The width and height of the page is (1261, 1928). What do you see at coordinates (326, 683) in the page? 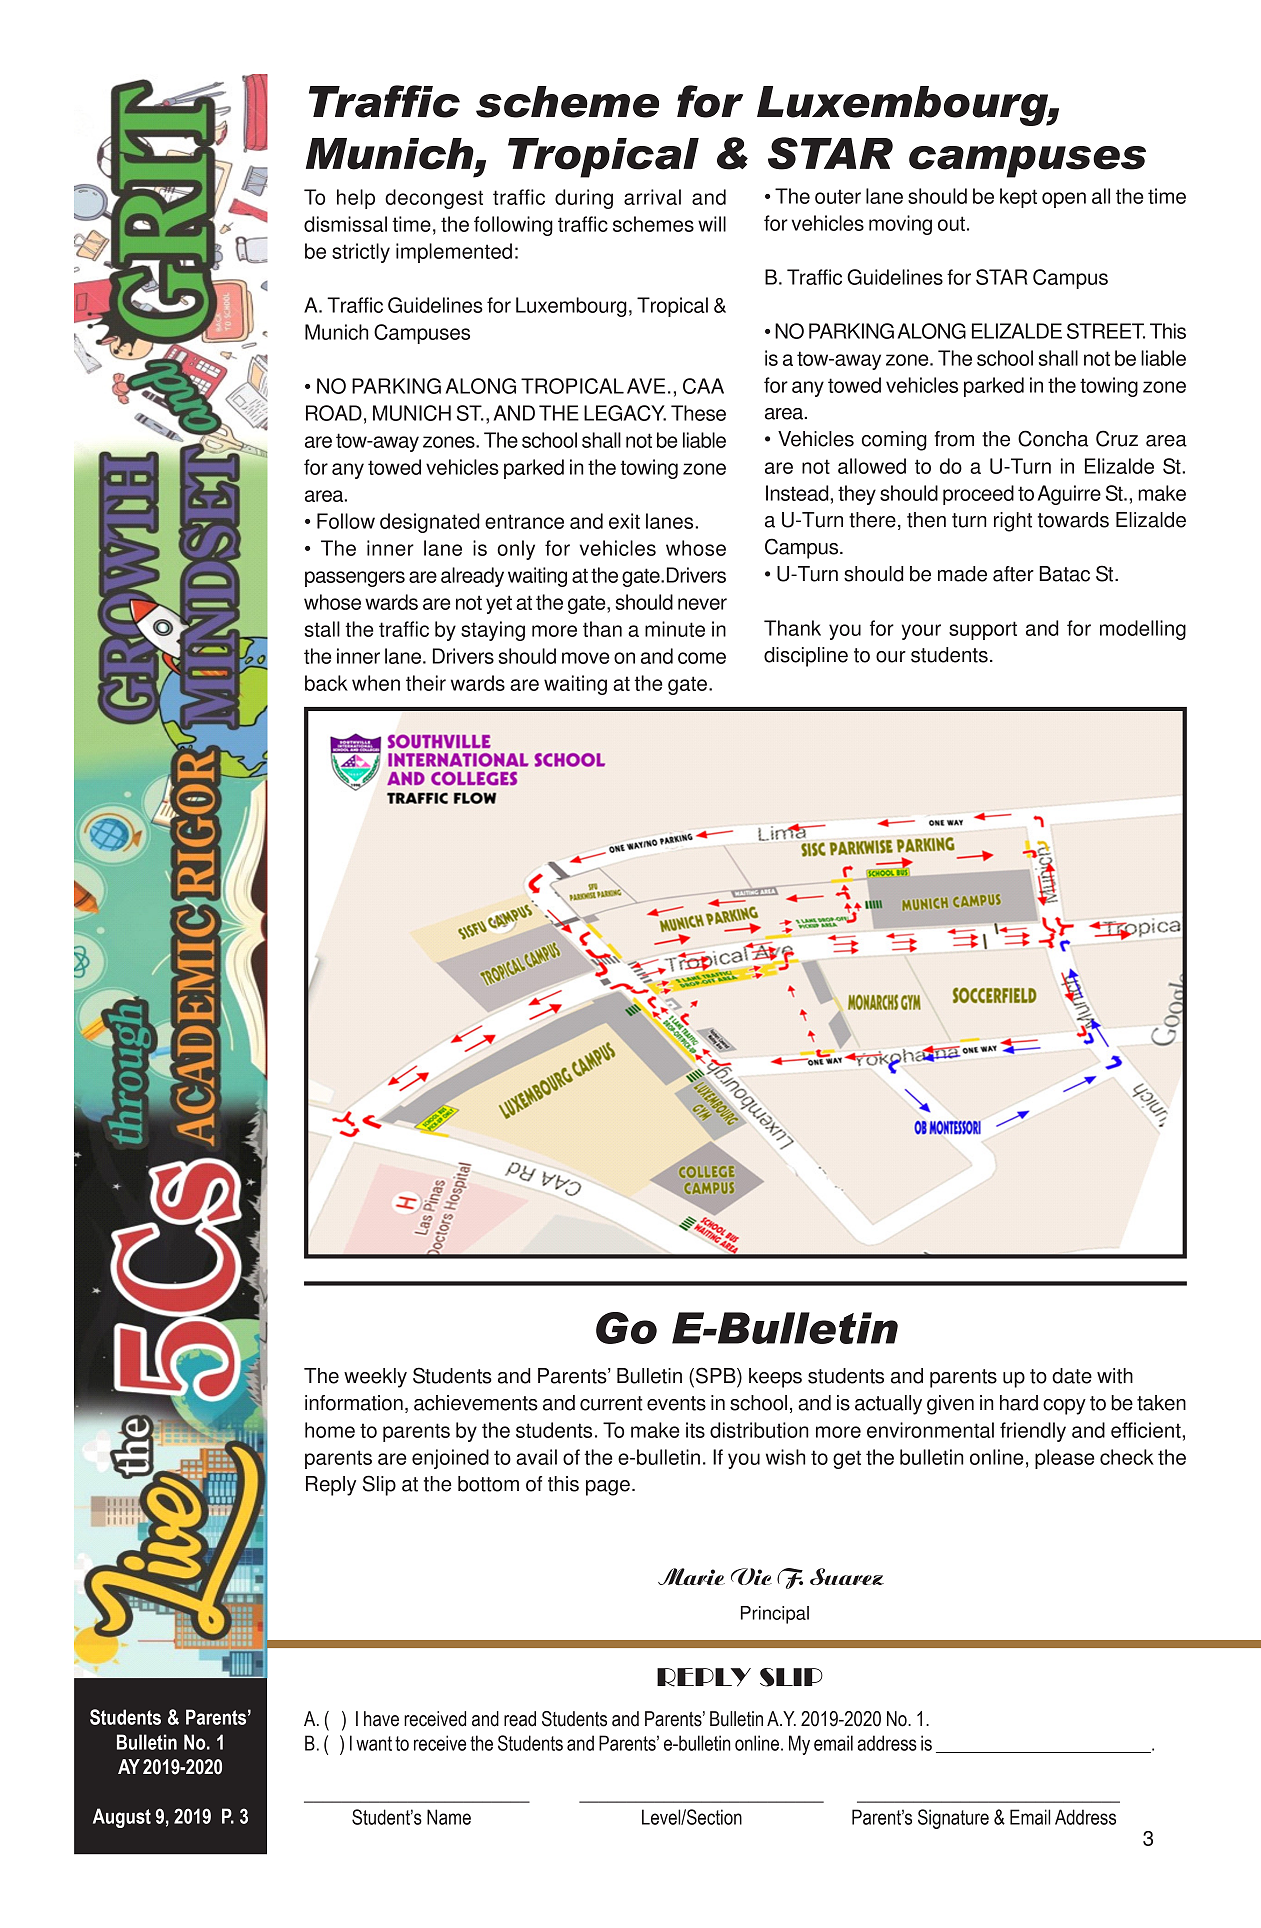
I see `back` at bounding box center [326, 683].
